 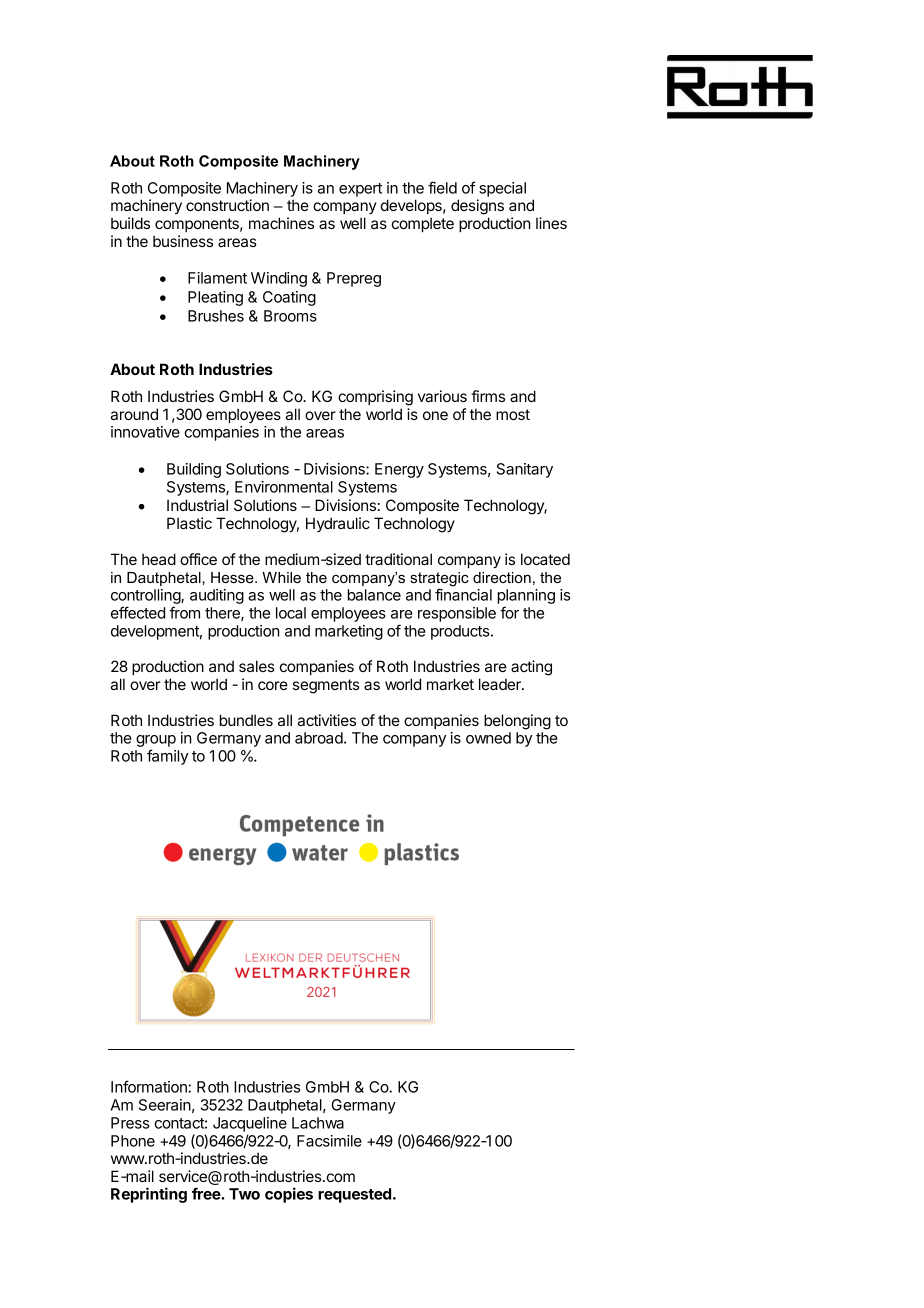 What do you see at coordinates (183, 241) in the image?
I see `business` at bounding box center [183, 241].
